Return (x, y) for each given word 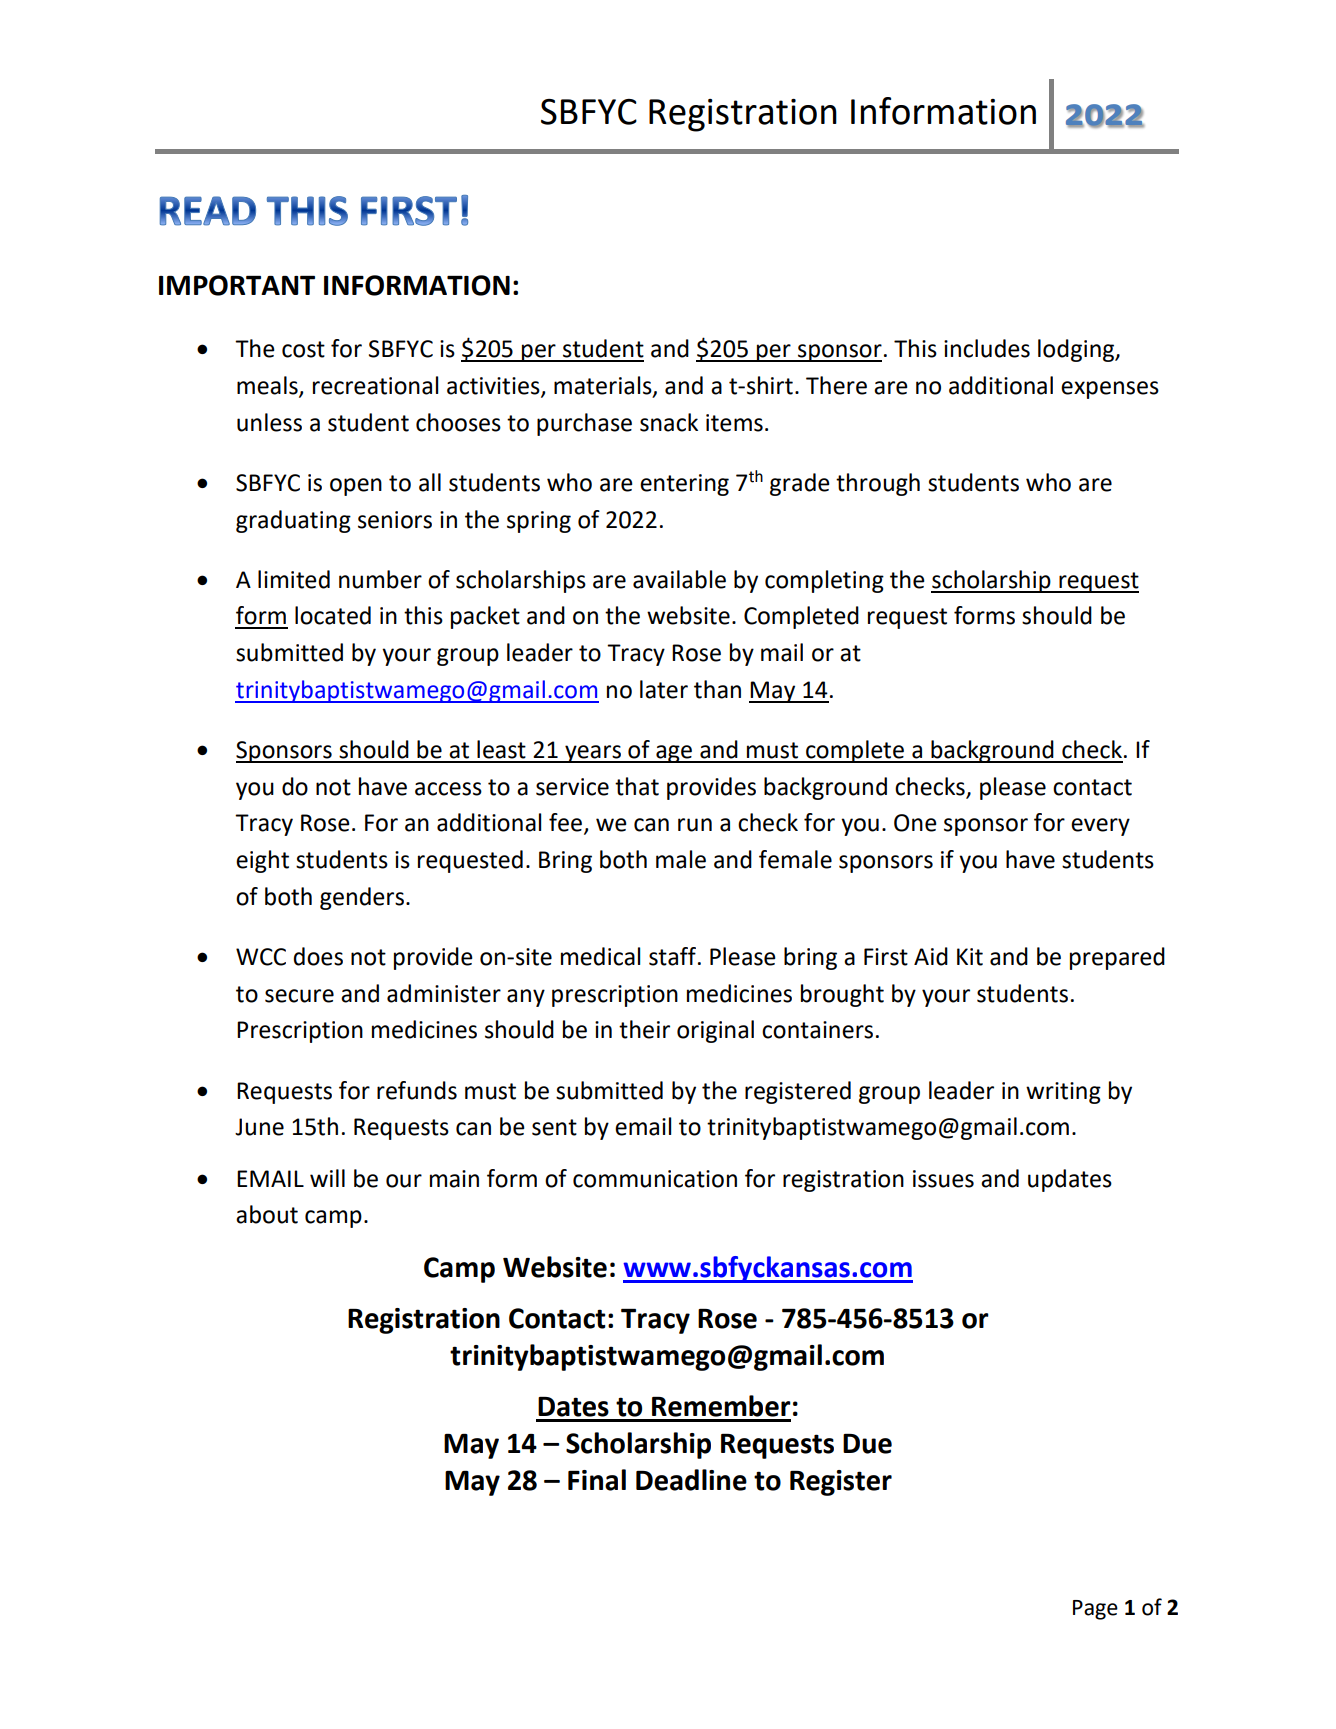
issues (943, 1179)
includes (987, 348)
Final (597, 1480)
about (267, 1214)
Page (1095, 1610)
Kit (970, 957)
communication (655, 1179)
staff (674, 956)
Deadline (691, 1480)
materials (604, 386)
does (318, 956)
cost (303, 349)
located (333, 615)
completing (824, 581)
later (664, 689)
